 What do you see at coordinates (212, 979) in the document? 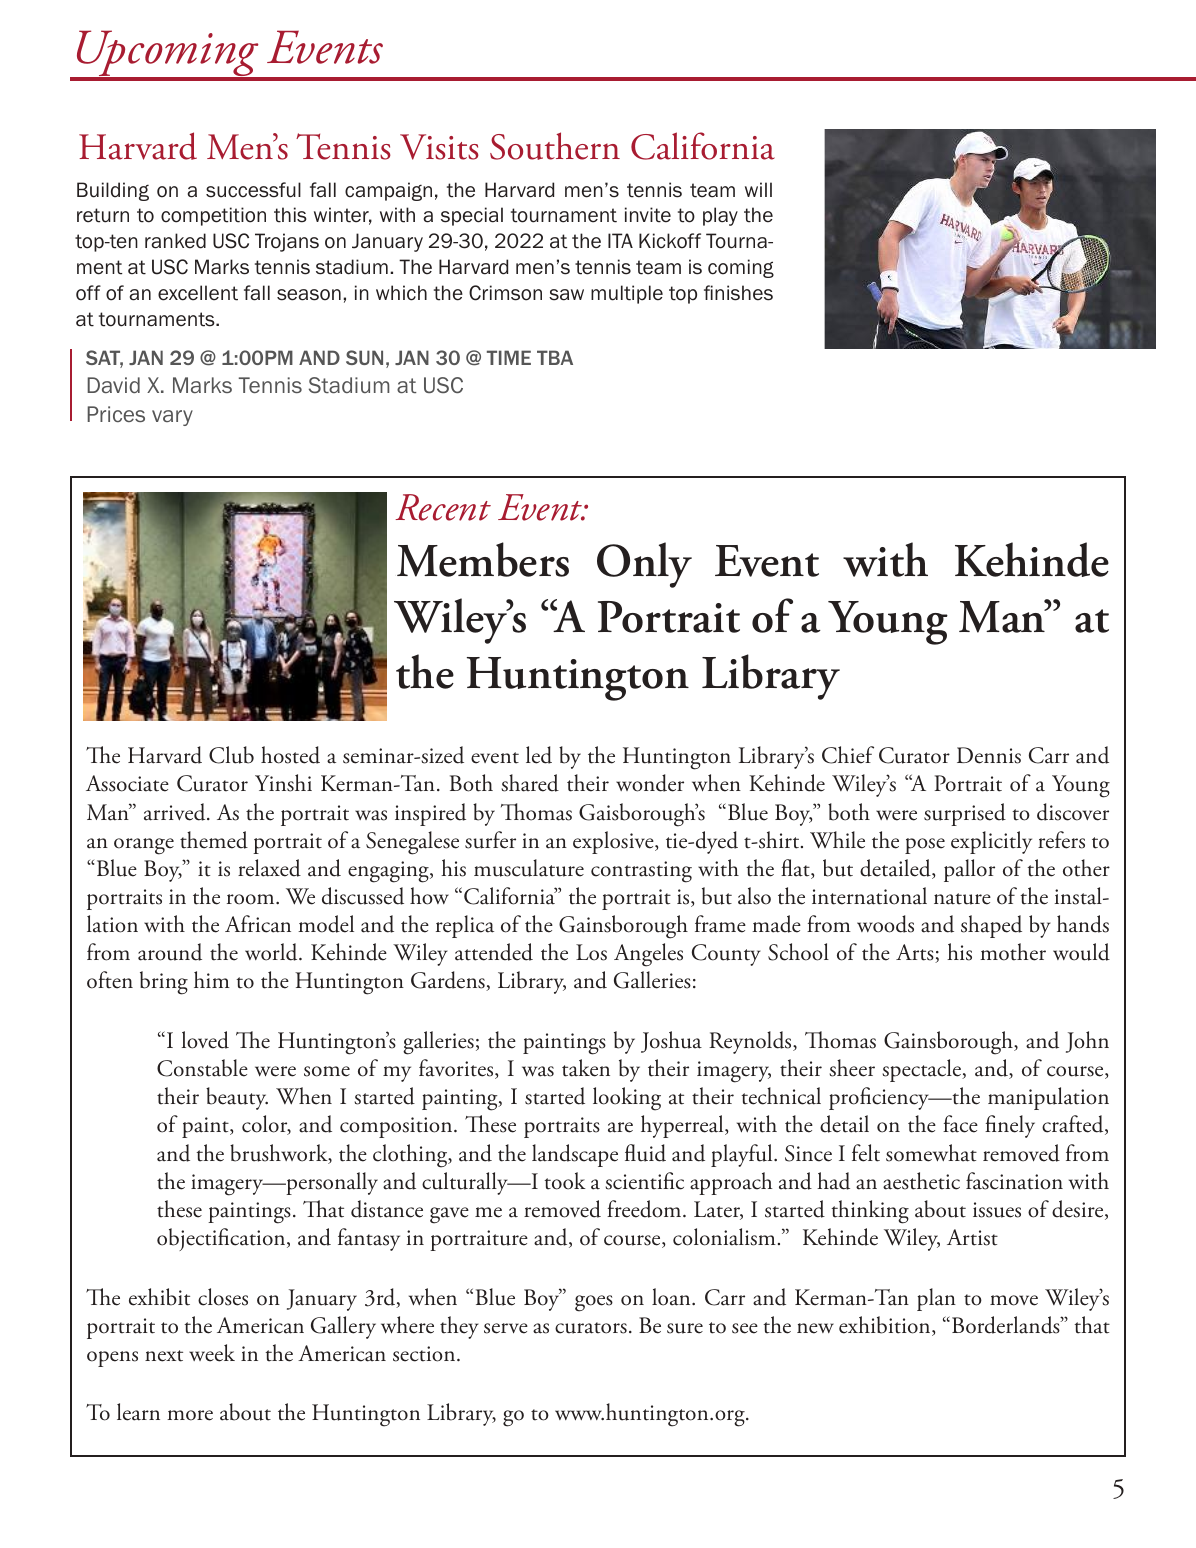
I see `him` at bounding box center [212, 979].
